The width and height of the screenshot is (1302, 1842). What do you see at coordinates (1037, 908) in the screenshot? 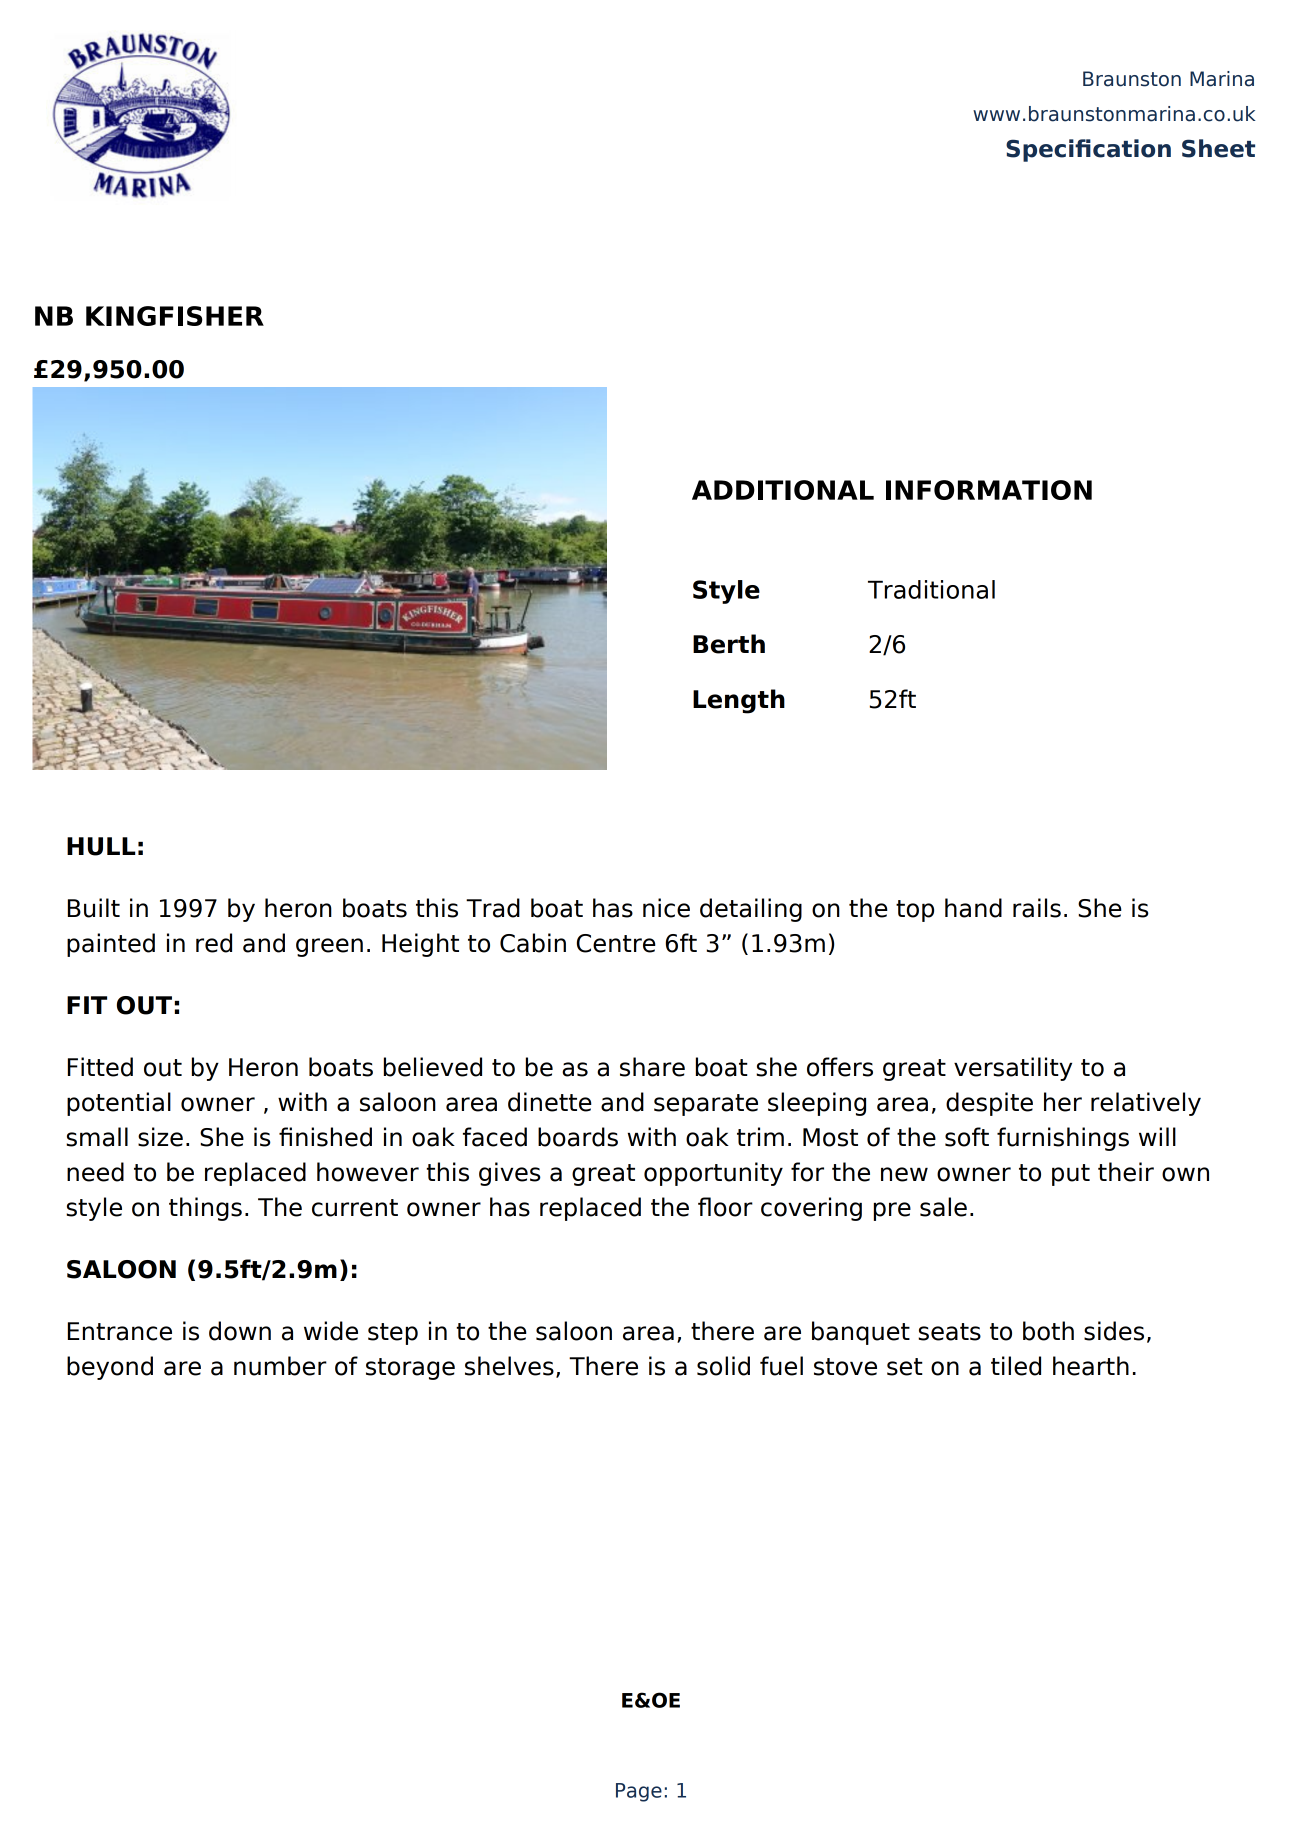
I see `rails` at bounding box center [1037, 908].
